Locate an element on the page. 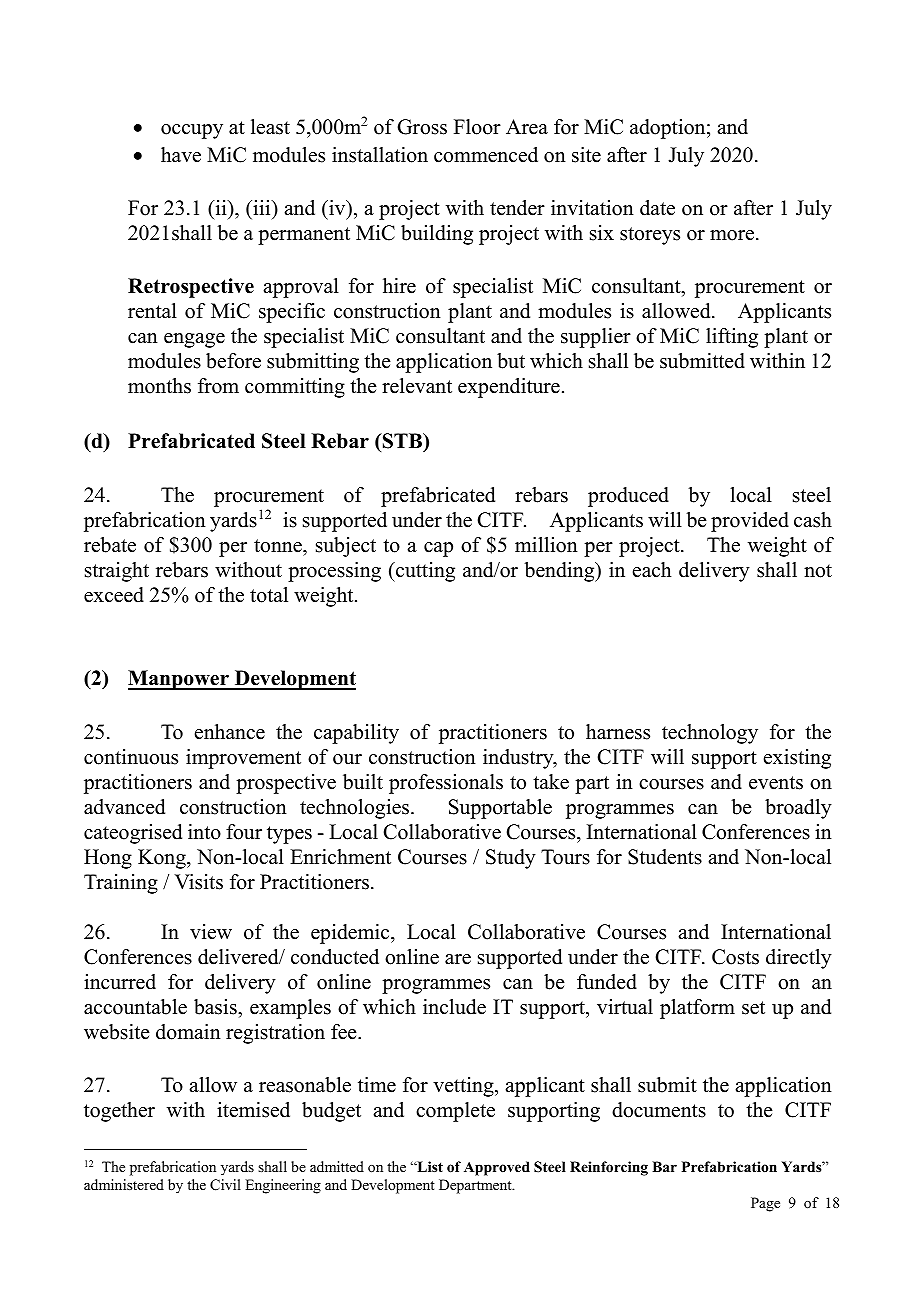 The width and height of the document is (924, 1308). have is located at coordinates (181, 155).
